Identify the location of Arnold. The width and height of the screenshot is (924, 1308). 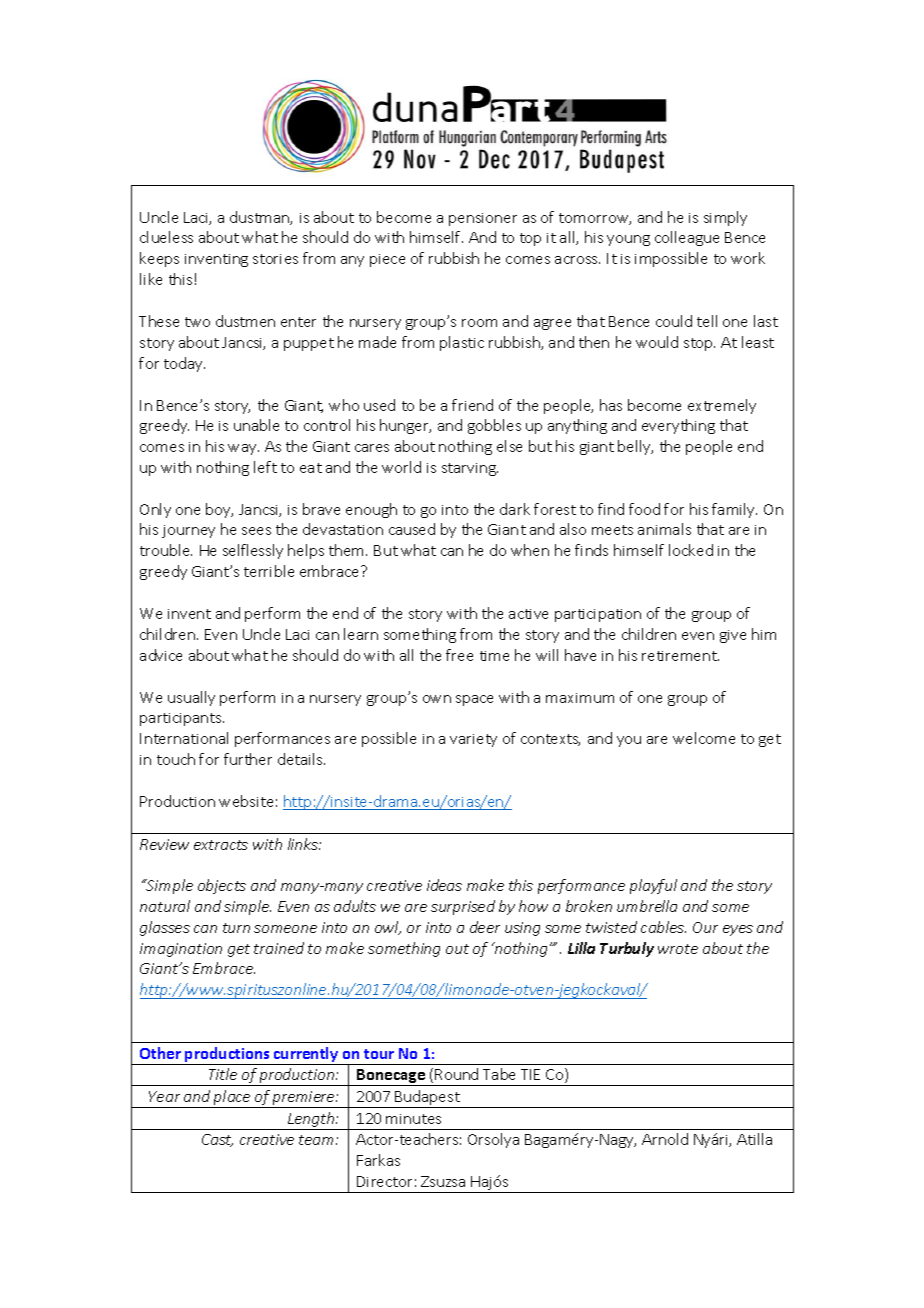
(665, 1139).
